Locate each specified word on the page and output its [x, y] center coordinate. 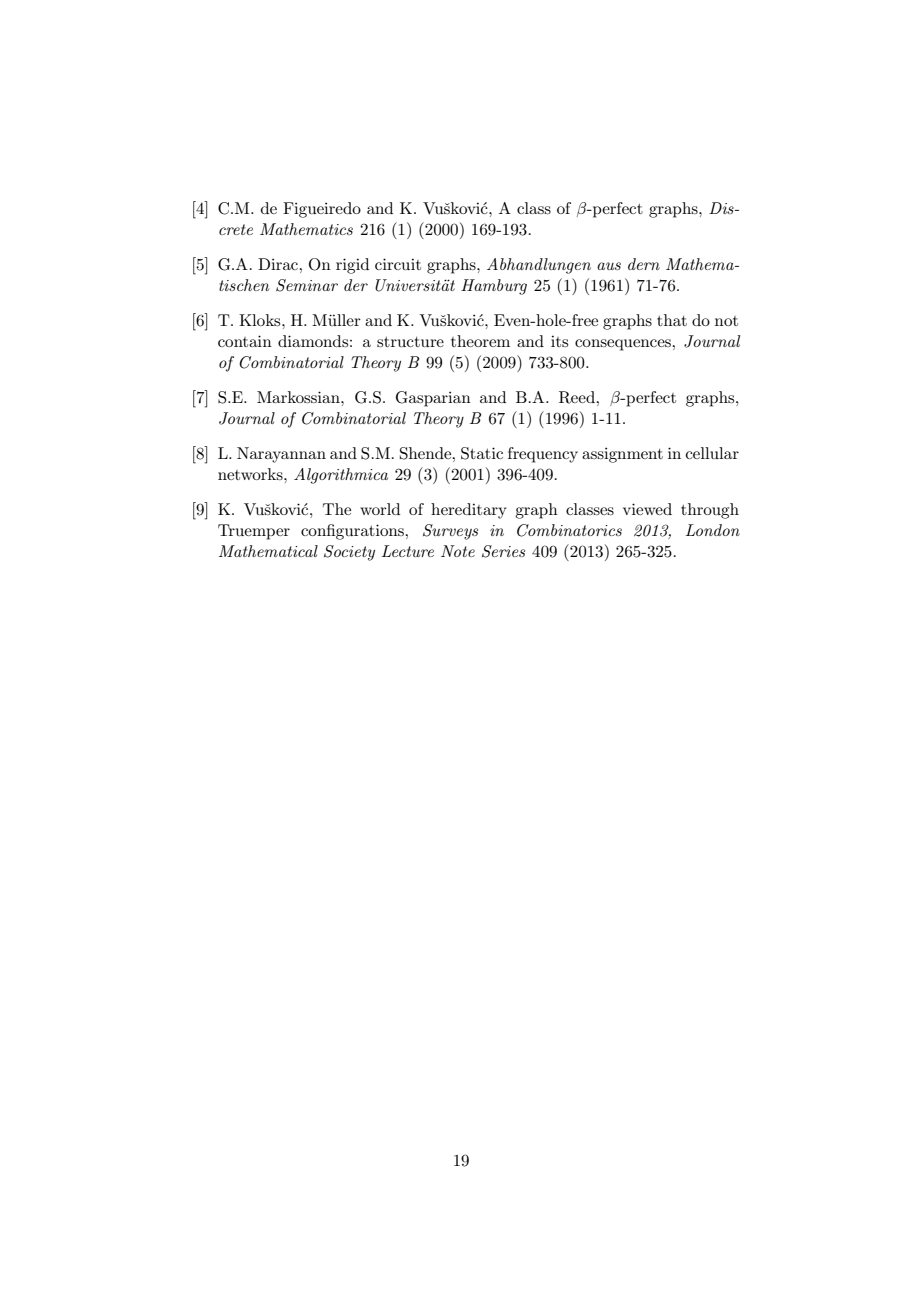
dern [644, 264]
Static [482, 453]
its [559, 341]
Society [349, 553]
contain [245, 341]
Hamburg [494, 287]
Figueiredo [322, 210]
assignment [622, 455]
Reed [578, 397]
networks [251, 474]
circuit [398, 264]
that [672, 320]
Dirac [279, 264]
